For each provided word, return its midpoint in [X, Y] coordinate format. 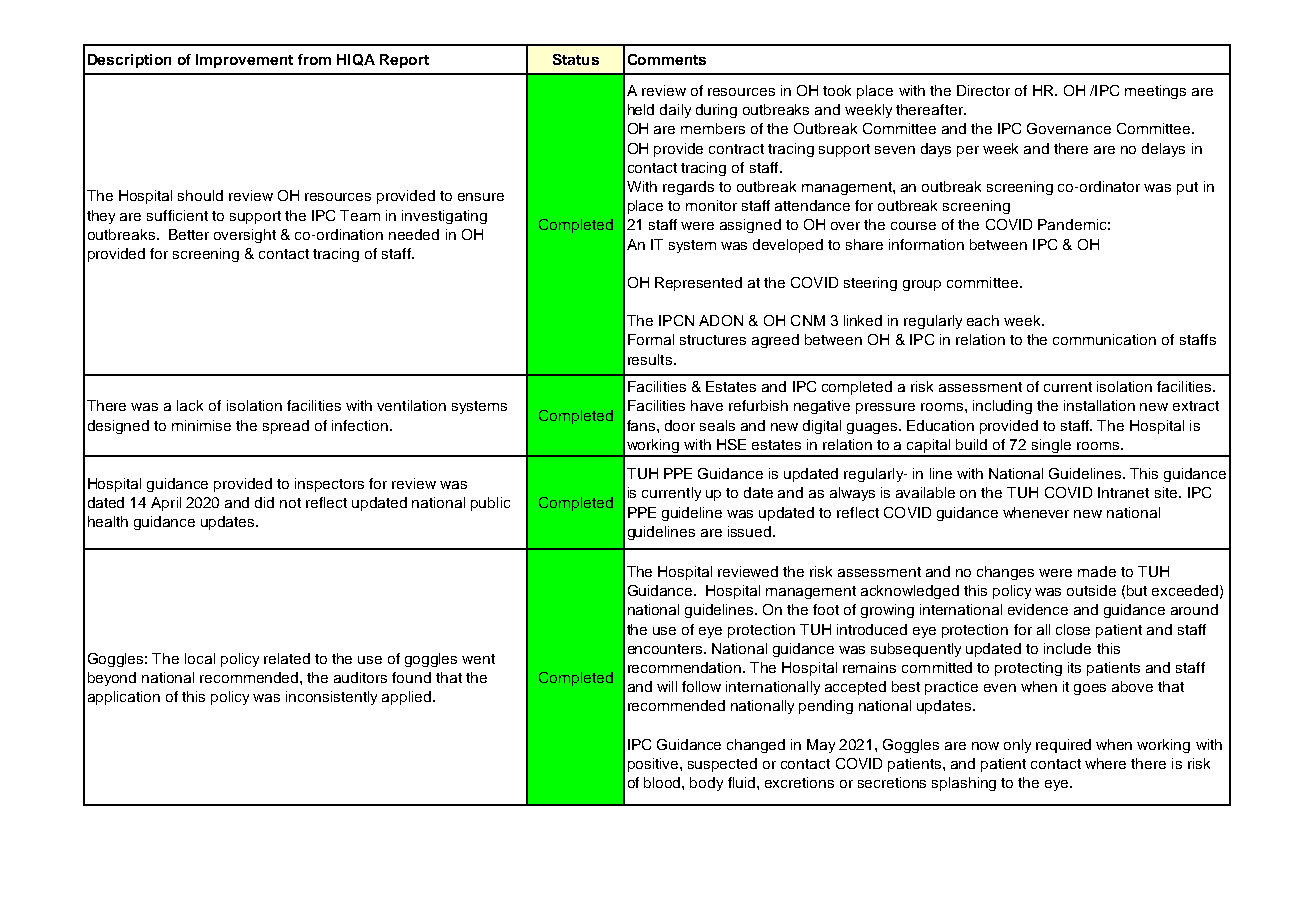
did [264, 502]
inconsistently [331, 698]
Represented [698, 284]
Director [983, 90]
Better [189, 234]
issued [751, 531]
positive [654, 765]
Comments [667, 59]
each [983, 320]
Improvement [244, 61]
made [1097, 571]
